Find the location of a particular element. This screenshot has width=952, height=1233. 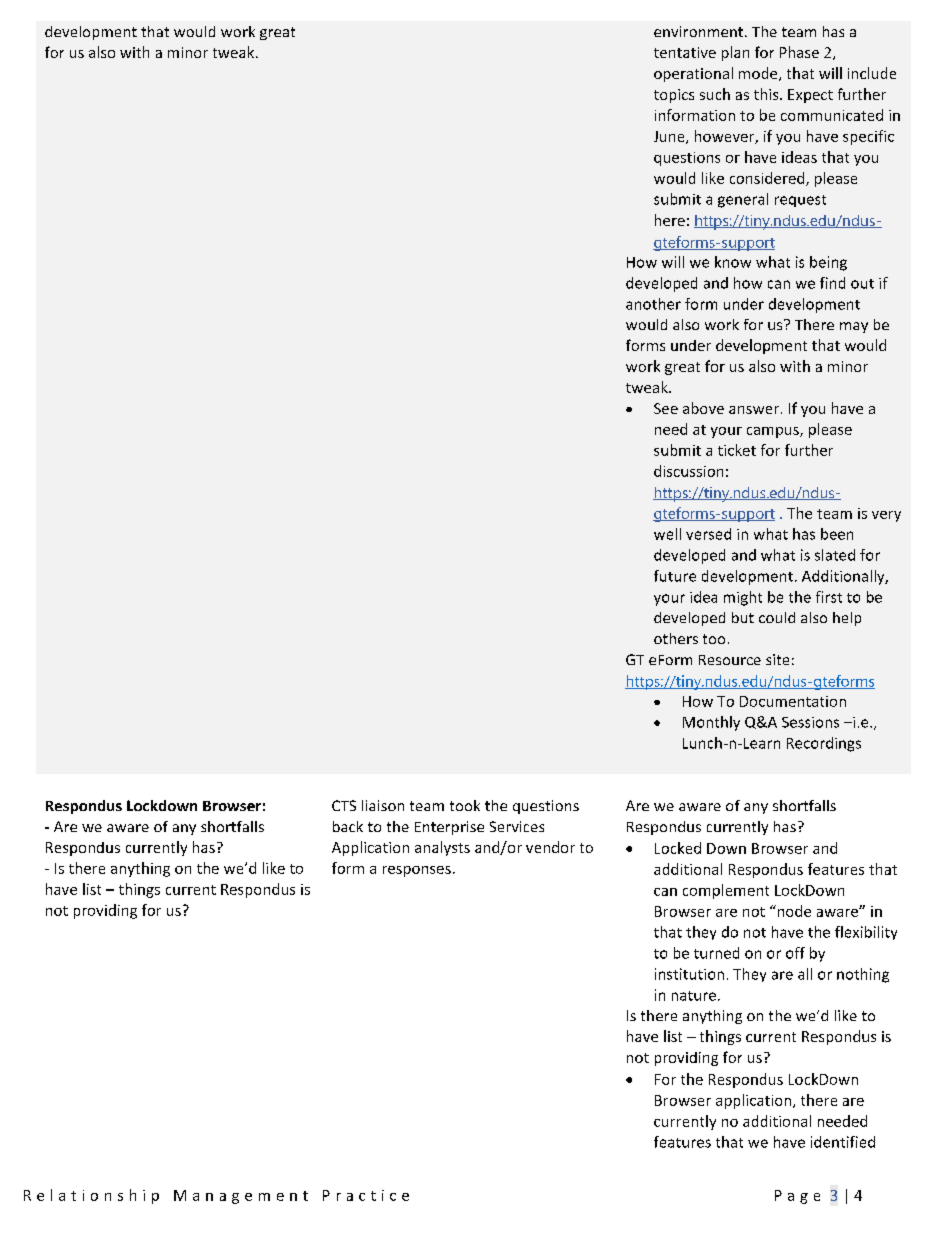

See is located at coordinates (666, 408).
